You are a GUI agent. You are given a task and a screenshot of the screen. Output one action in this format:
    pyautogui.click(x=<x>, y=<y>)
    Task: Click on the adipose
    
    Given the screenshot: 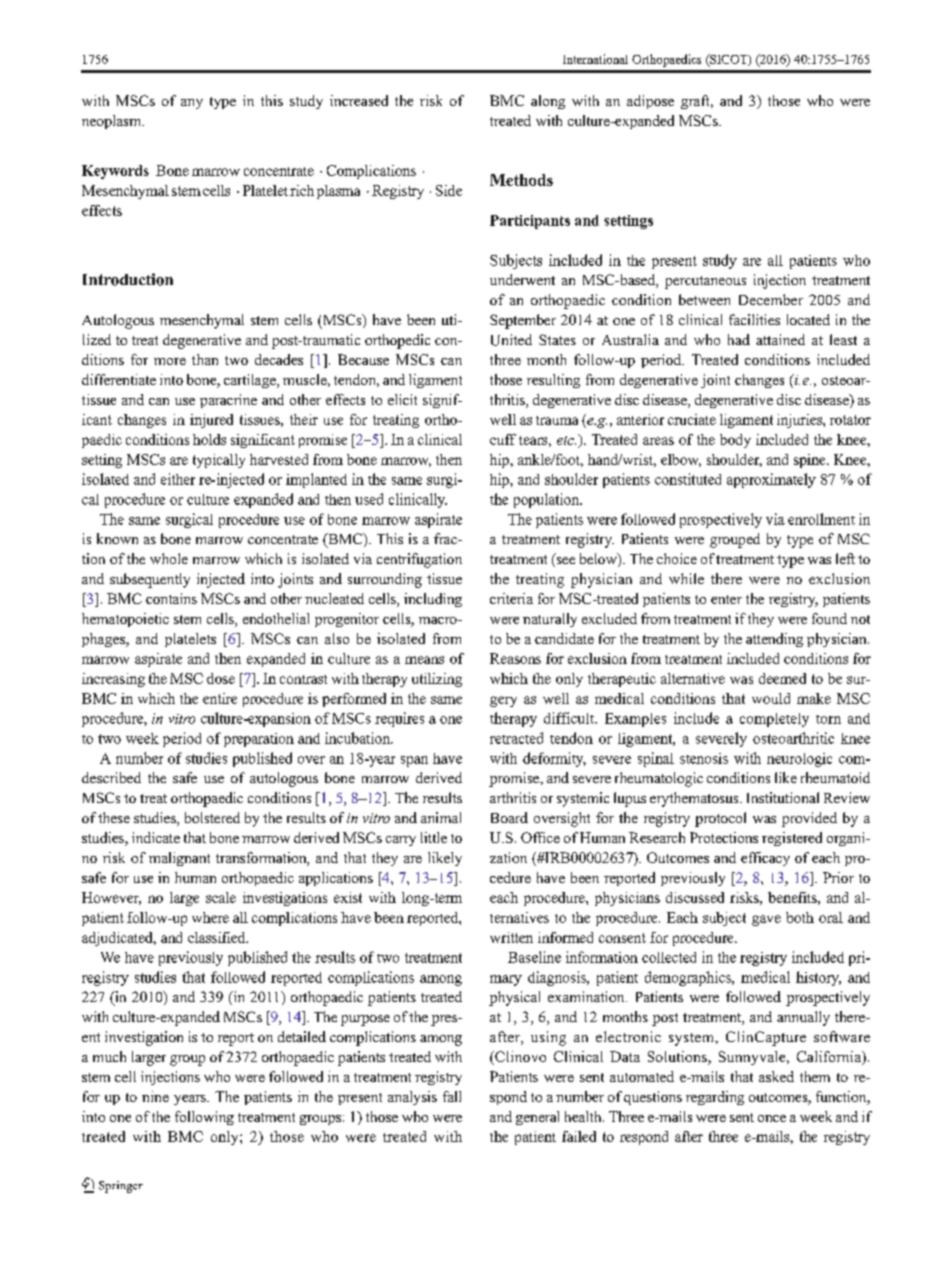 What is the action you would take?
    pyautogui.click(x=650, y=102)
